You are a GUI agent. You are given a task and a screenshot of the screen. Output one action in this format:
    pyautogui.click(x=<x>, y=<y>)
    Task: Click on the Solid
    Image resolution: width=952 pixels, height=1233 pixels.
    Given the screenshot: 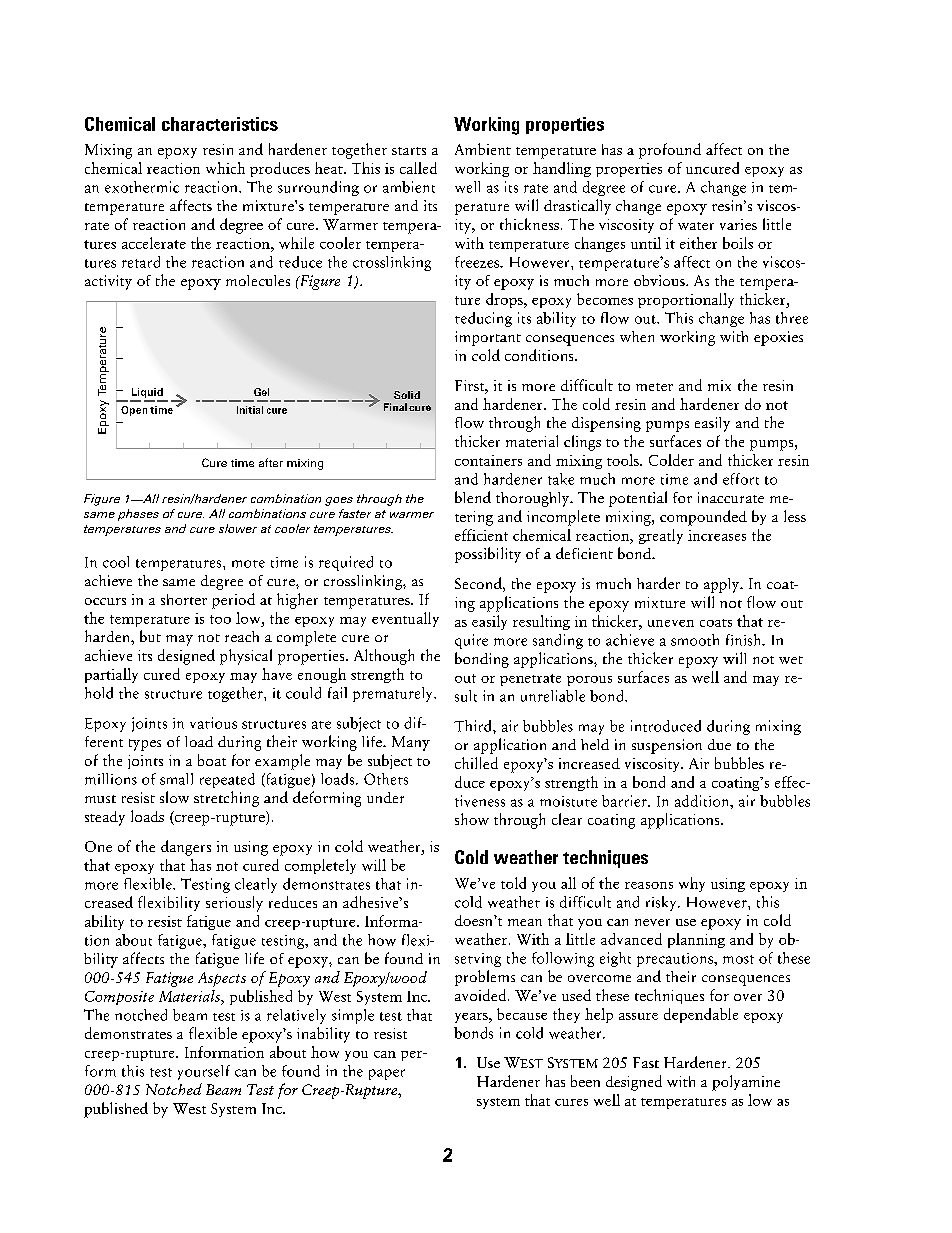 What is the action you would take?
    pyautogui.click(x=407, y=395)
